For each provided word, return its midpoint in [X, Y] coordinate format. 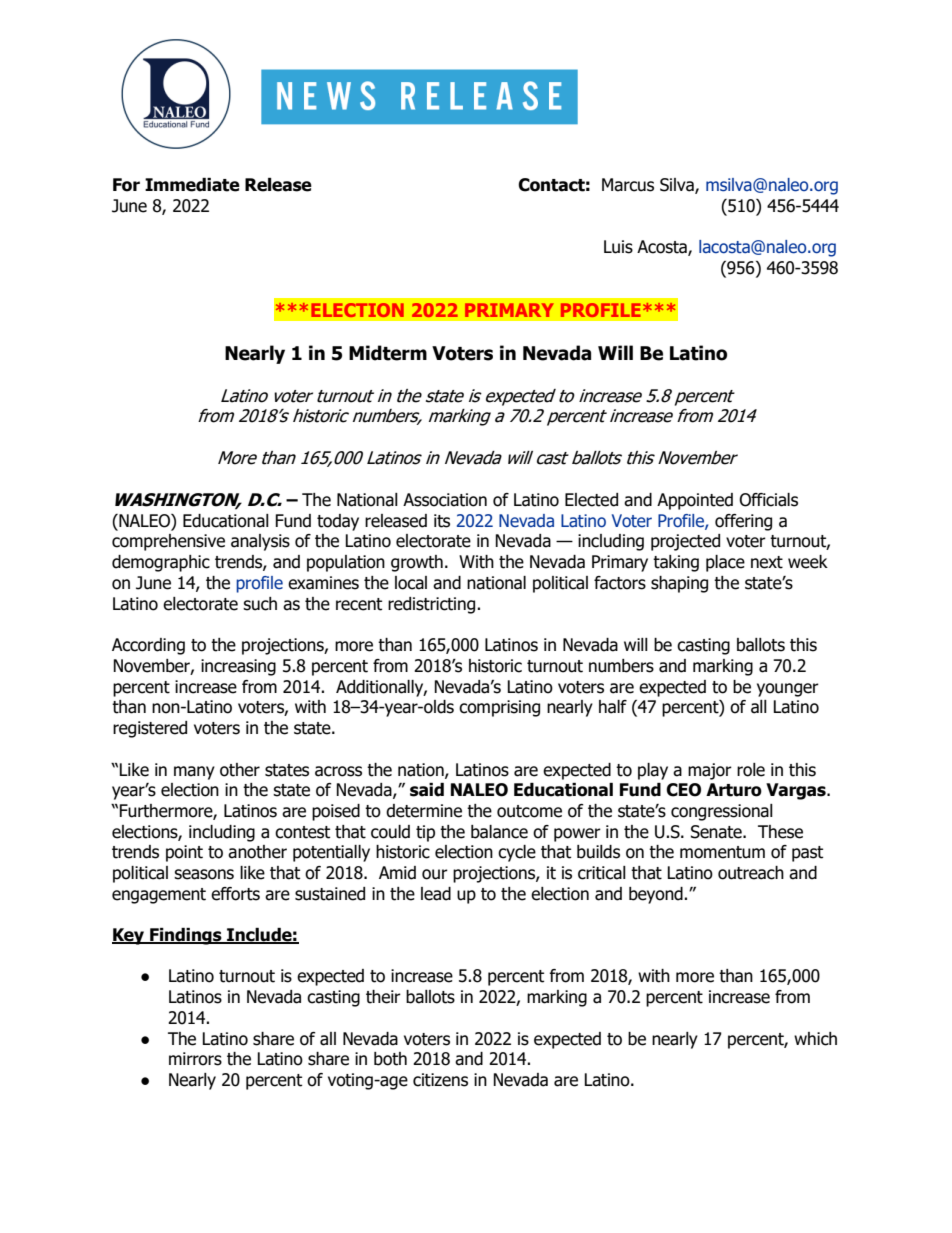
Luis [618, 247]
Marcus [628, 185]
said [427, 790]
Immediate [192, 185]
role [751, 770]
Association [445, 500]
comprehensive [168, 542]
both [390, 1059]
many [194, 773]
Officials [768, 500]
